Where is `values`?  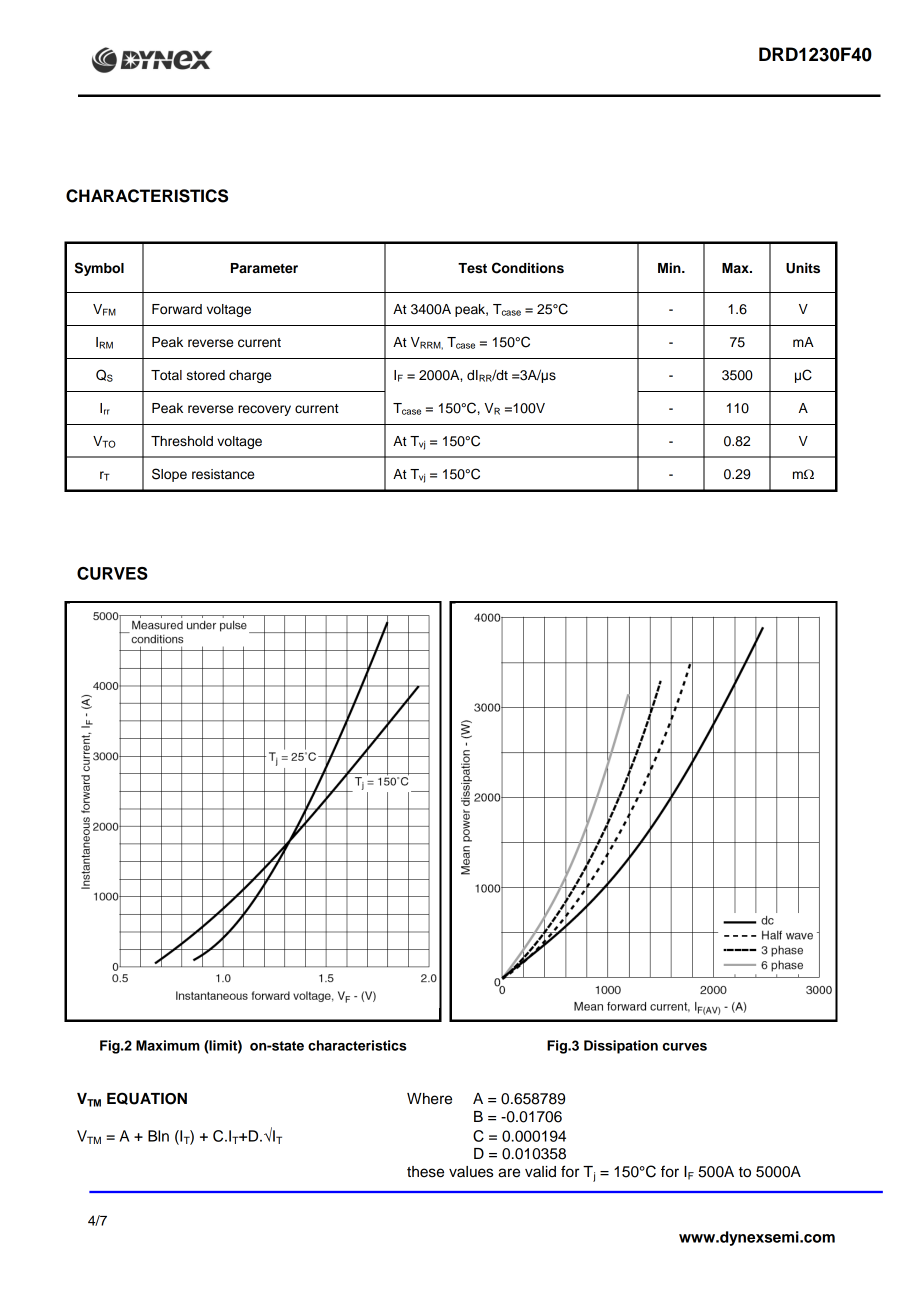
values is located at coordinates (471, 1172).
